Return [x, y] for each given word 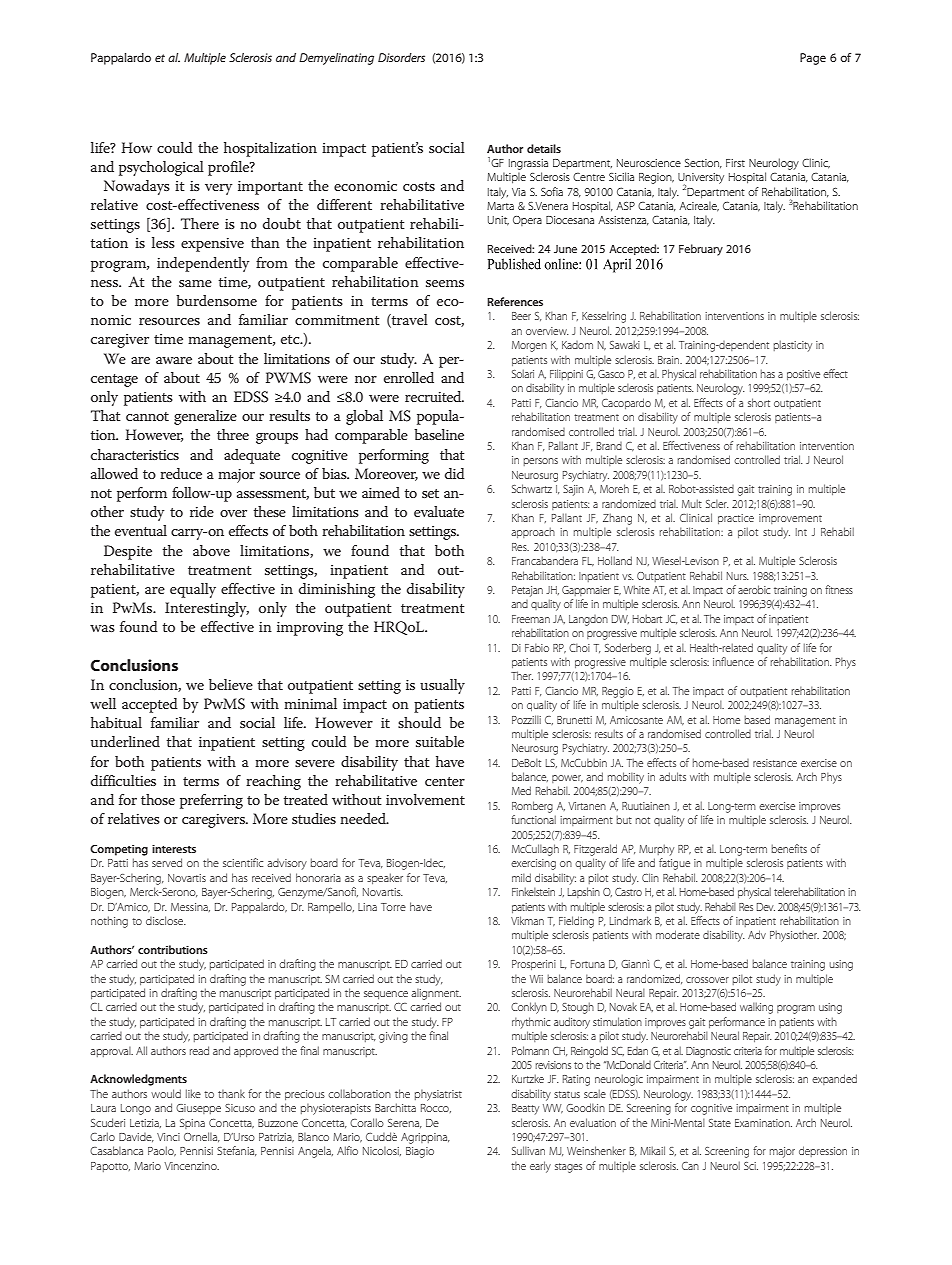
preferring [211, 801]
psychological [161, 168]
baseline [439, 434]
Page [813, 59]
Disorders [401, 57]
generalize [205, 417]
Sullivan [528, 1150]
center [445, 781]
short [759, 402]
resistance [775, 763]
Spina [192, 1124]
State [720, 1123]
